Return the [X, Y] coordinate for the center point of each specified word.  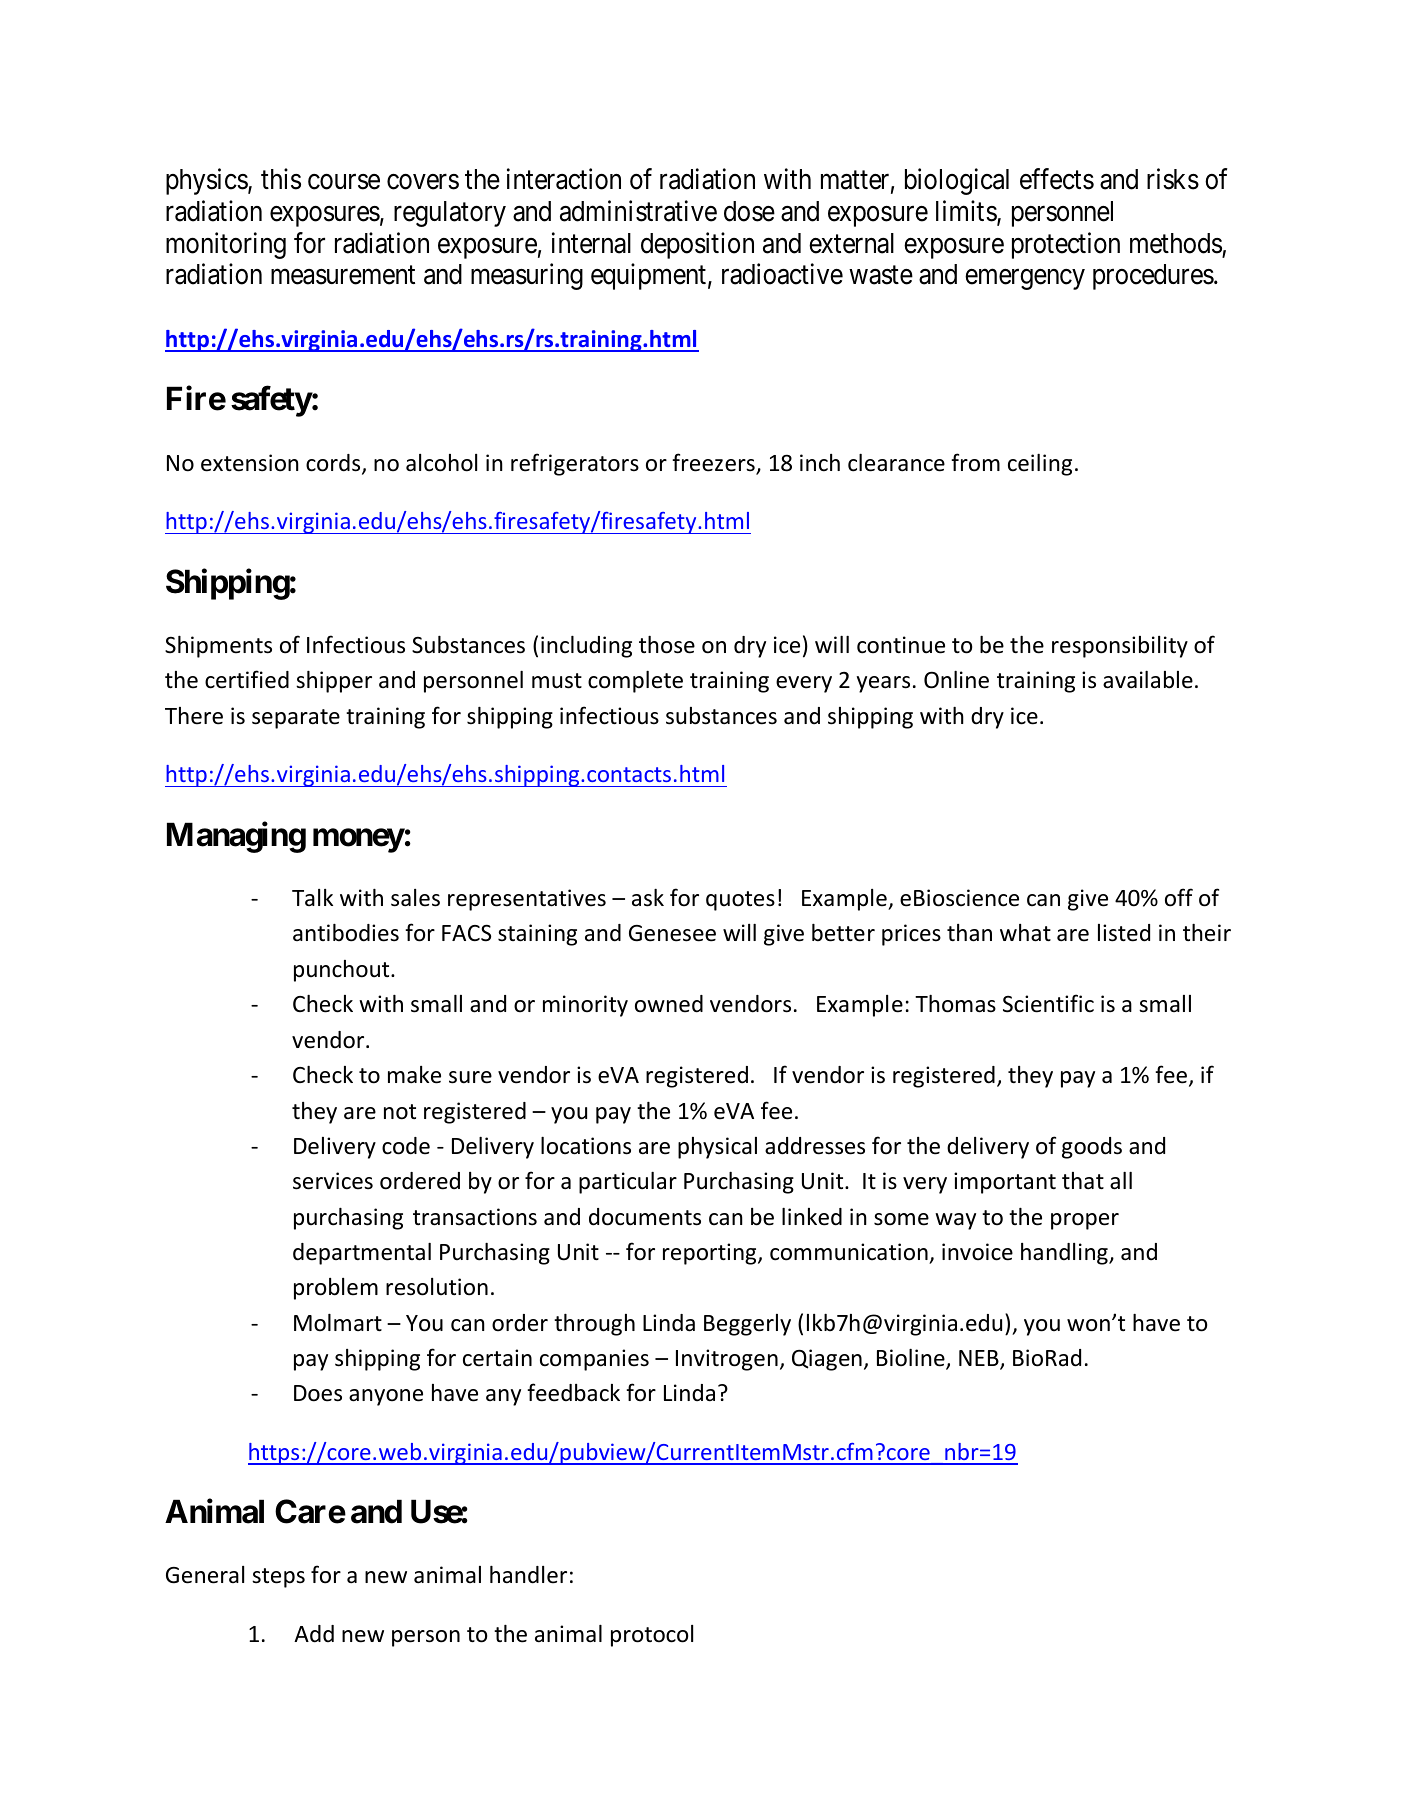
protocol [652, 1636]
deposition [697, 245]
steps [278, 1578]
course [344, 182]
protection [1066, 245]
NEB [980, 1359]
